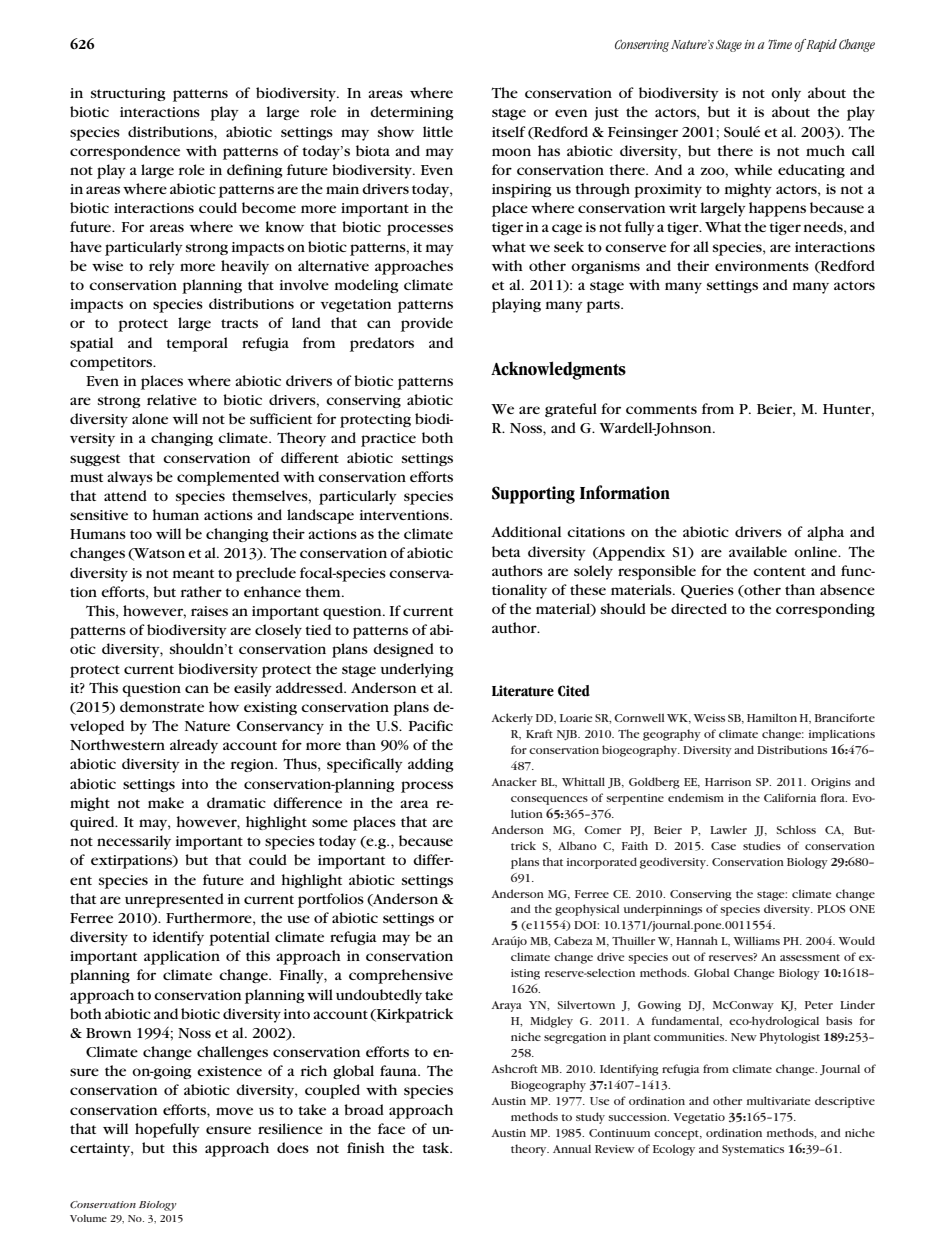 The image size is (952, 1256). I want to click on Systematics, so click(753, 1150).
